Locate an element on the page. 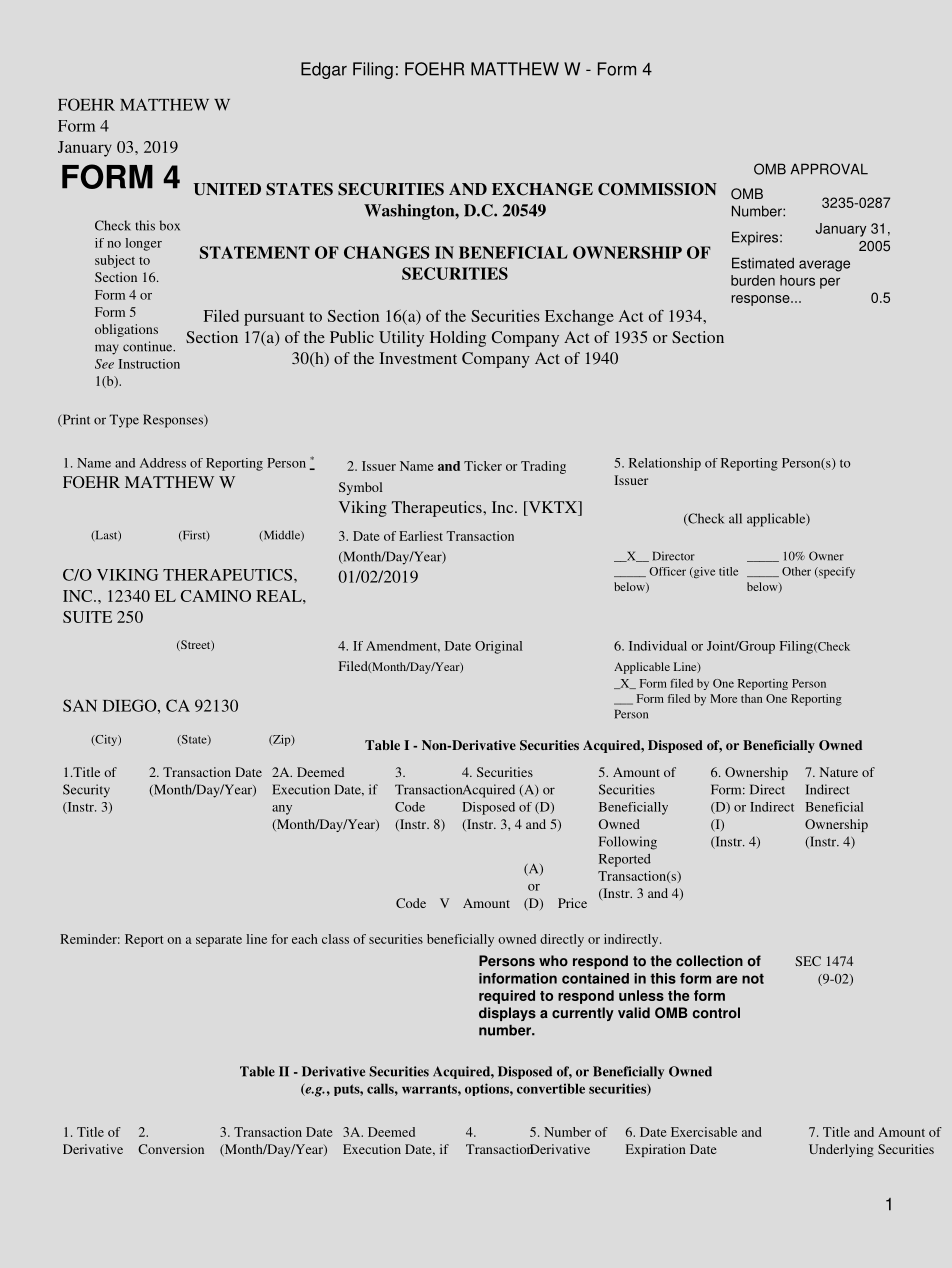 Image resolution: width=952 pixels, height=1268 pixels. Holding is located at coordinates (458, 339).
